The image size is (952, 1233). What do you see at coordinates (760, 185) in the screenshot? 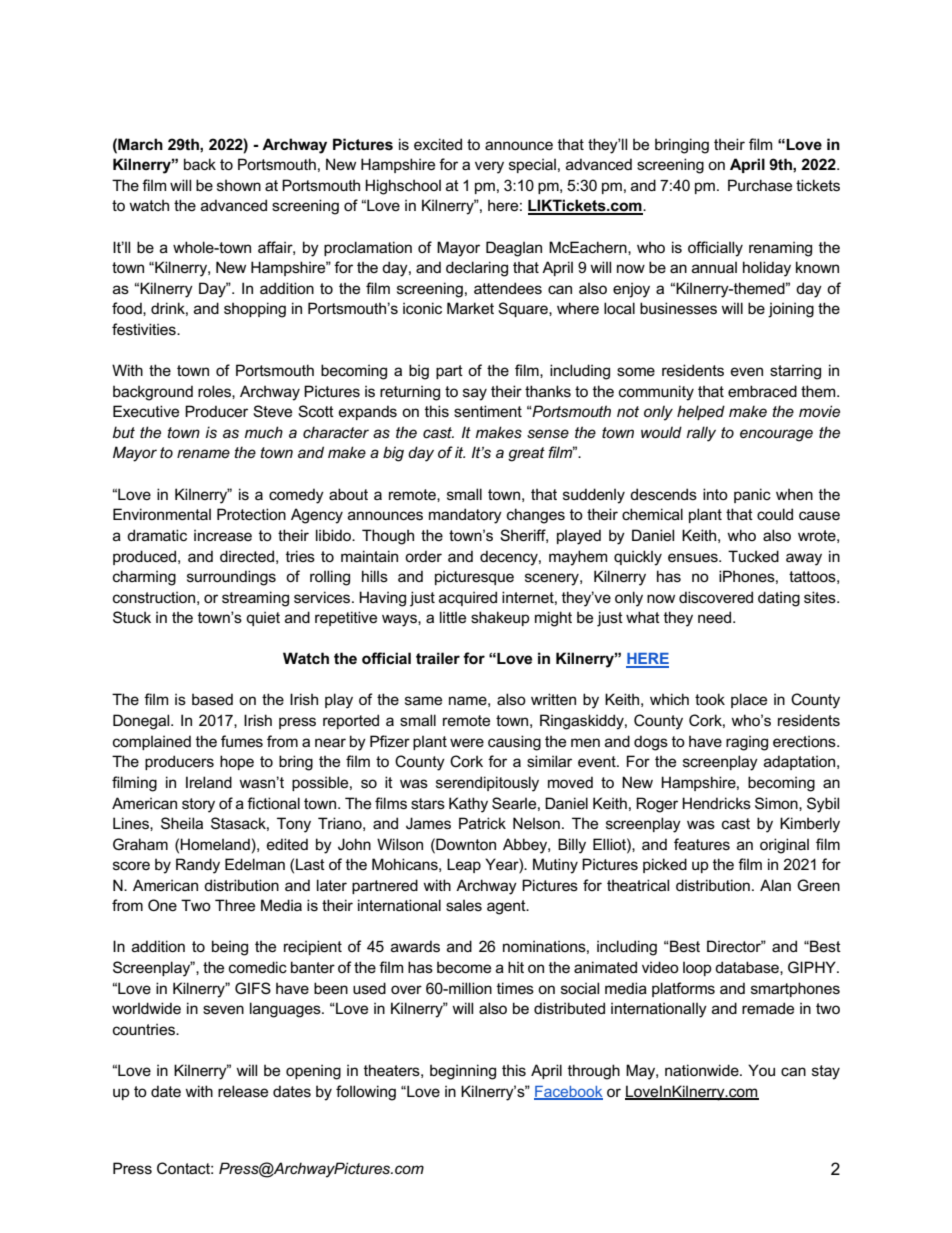
I see `Purchase` at bounding box center [760, 185].
